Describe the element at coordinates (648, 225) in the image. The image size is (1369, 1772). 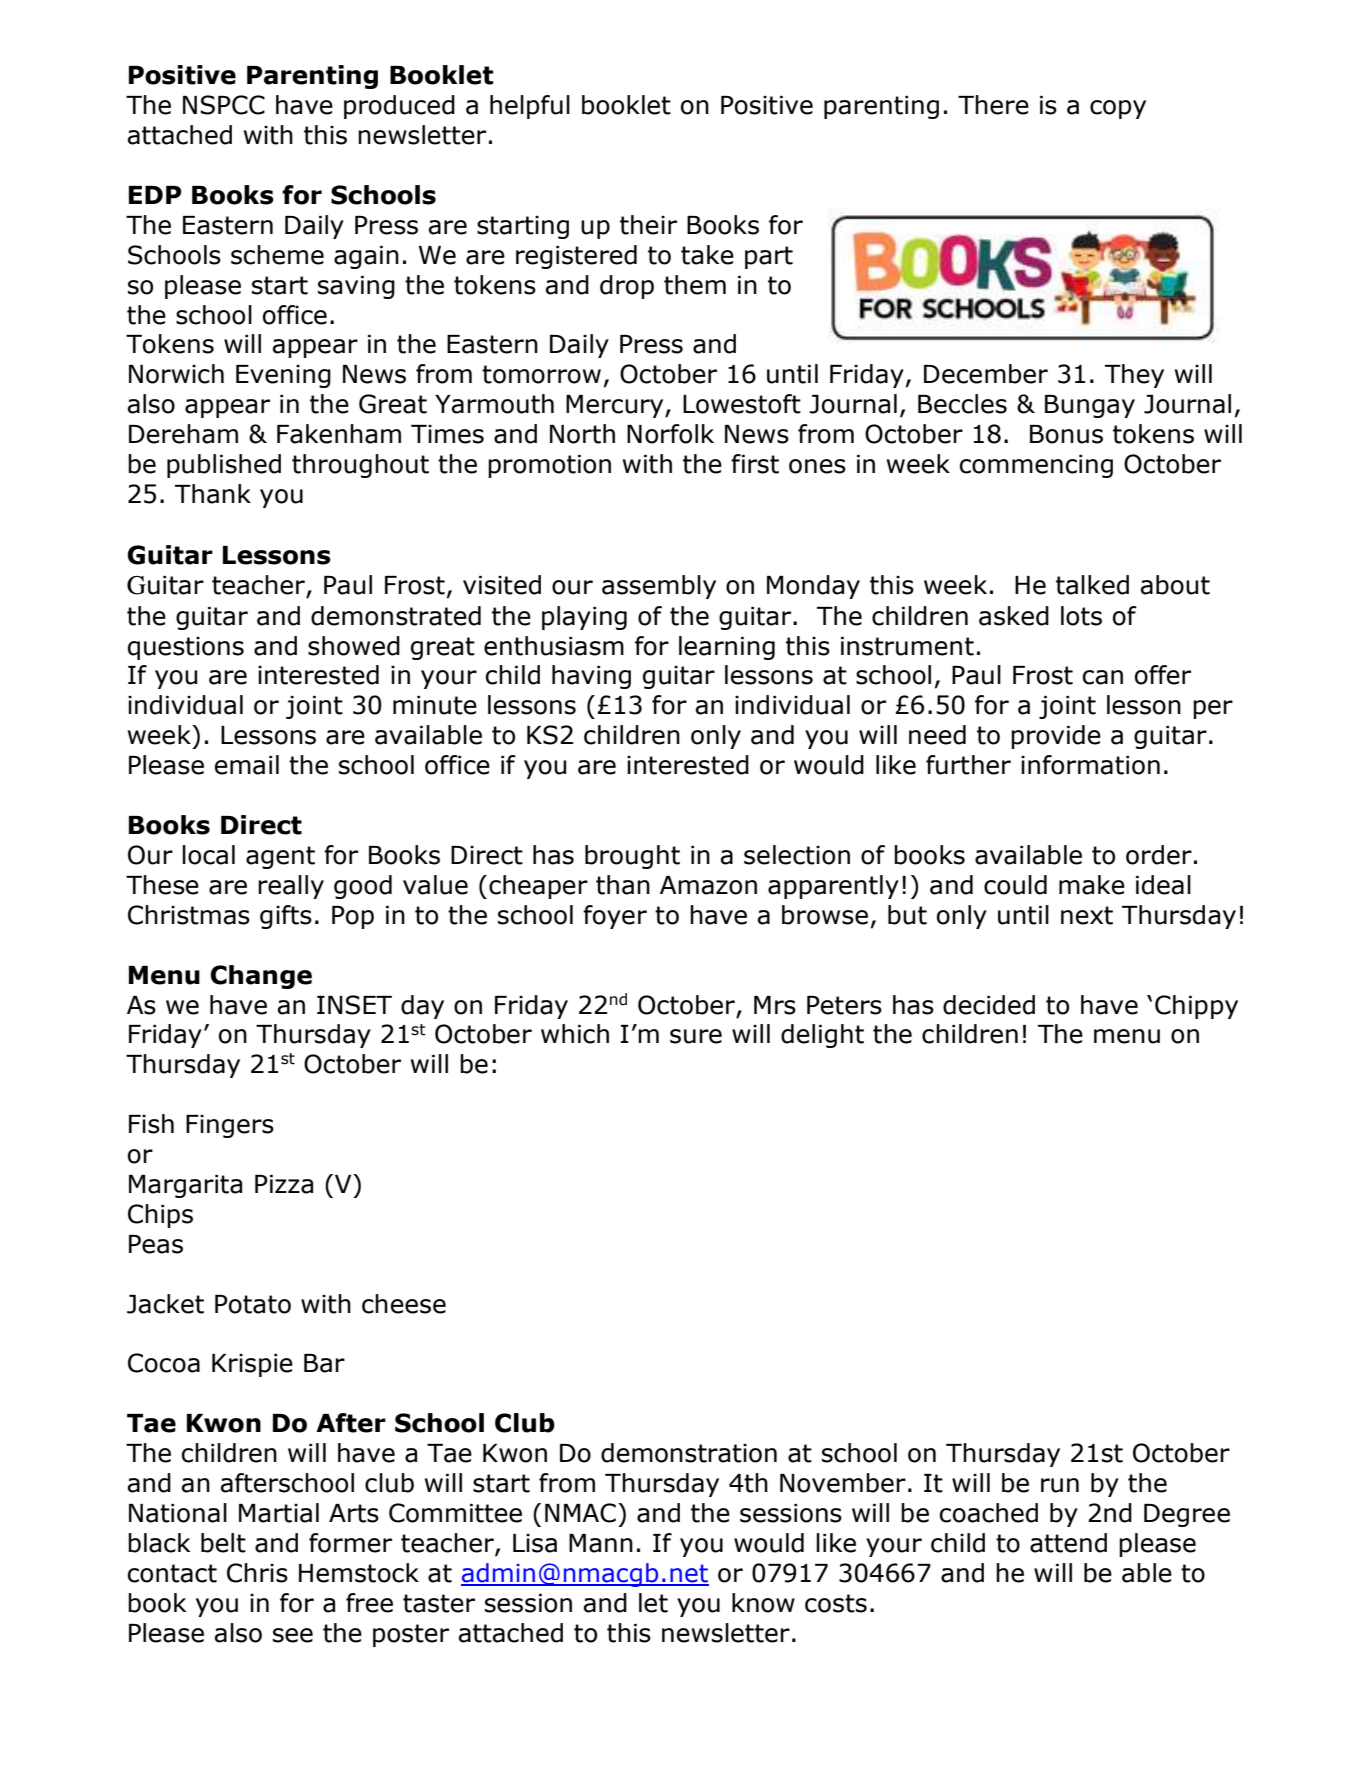
I see `their` at that location.
